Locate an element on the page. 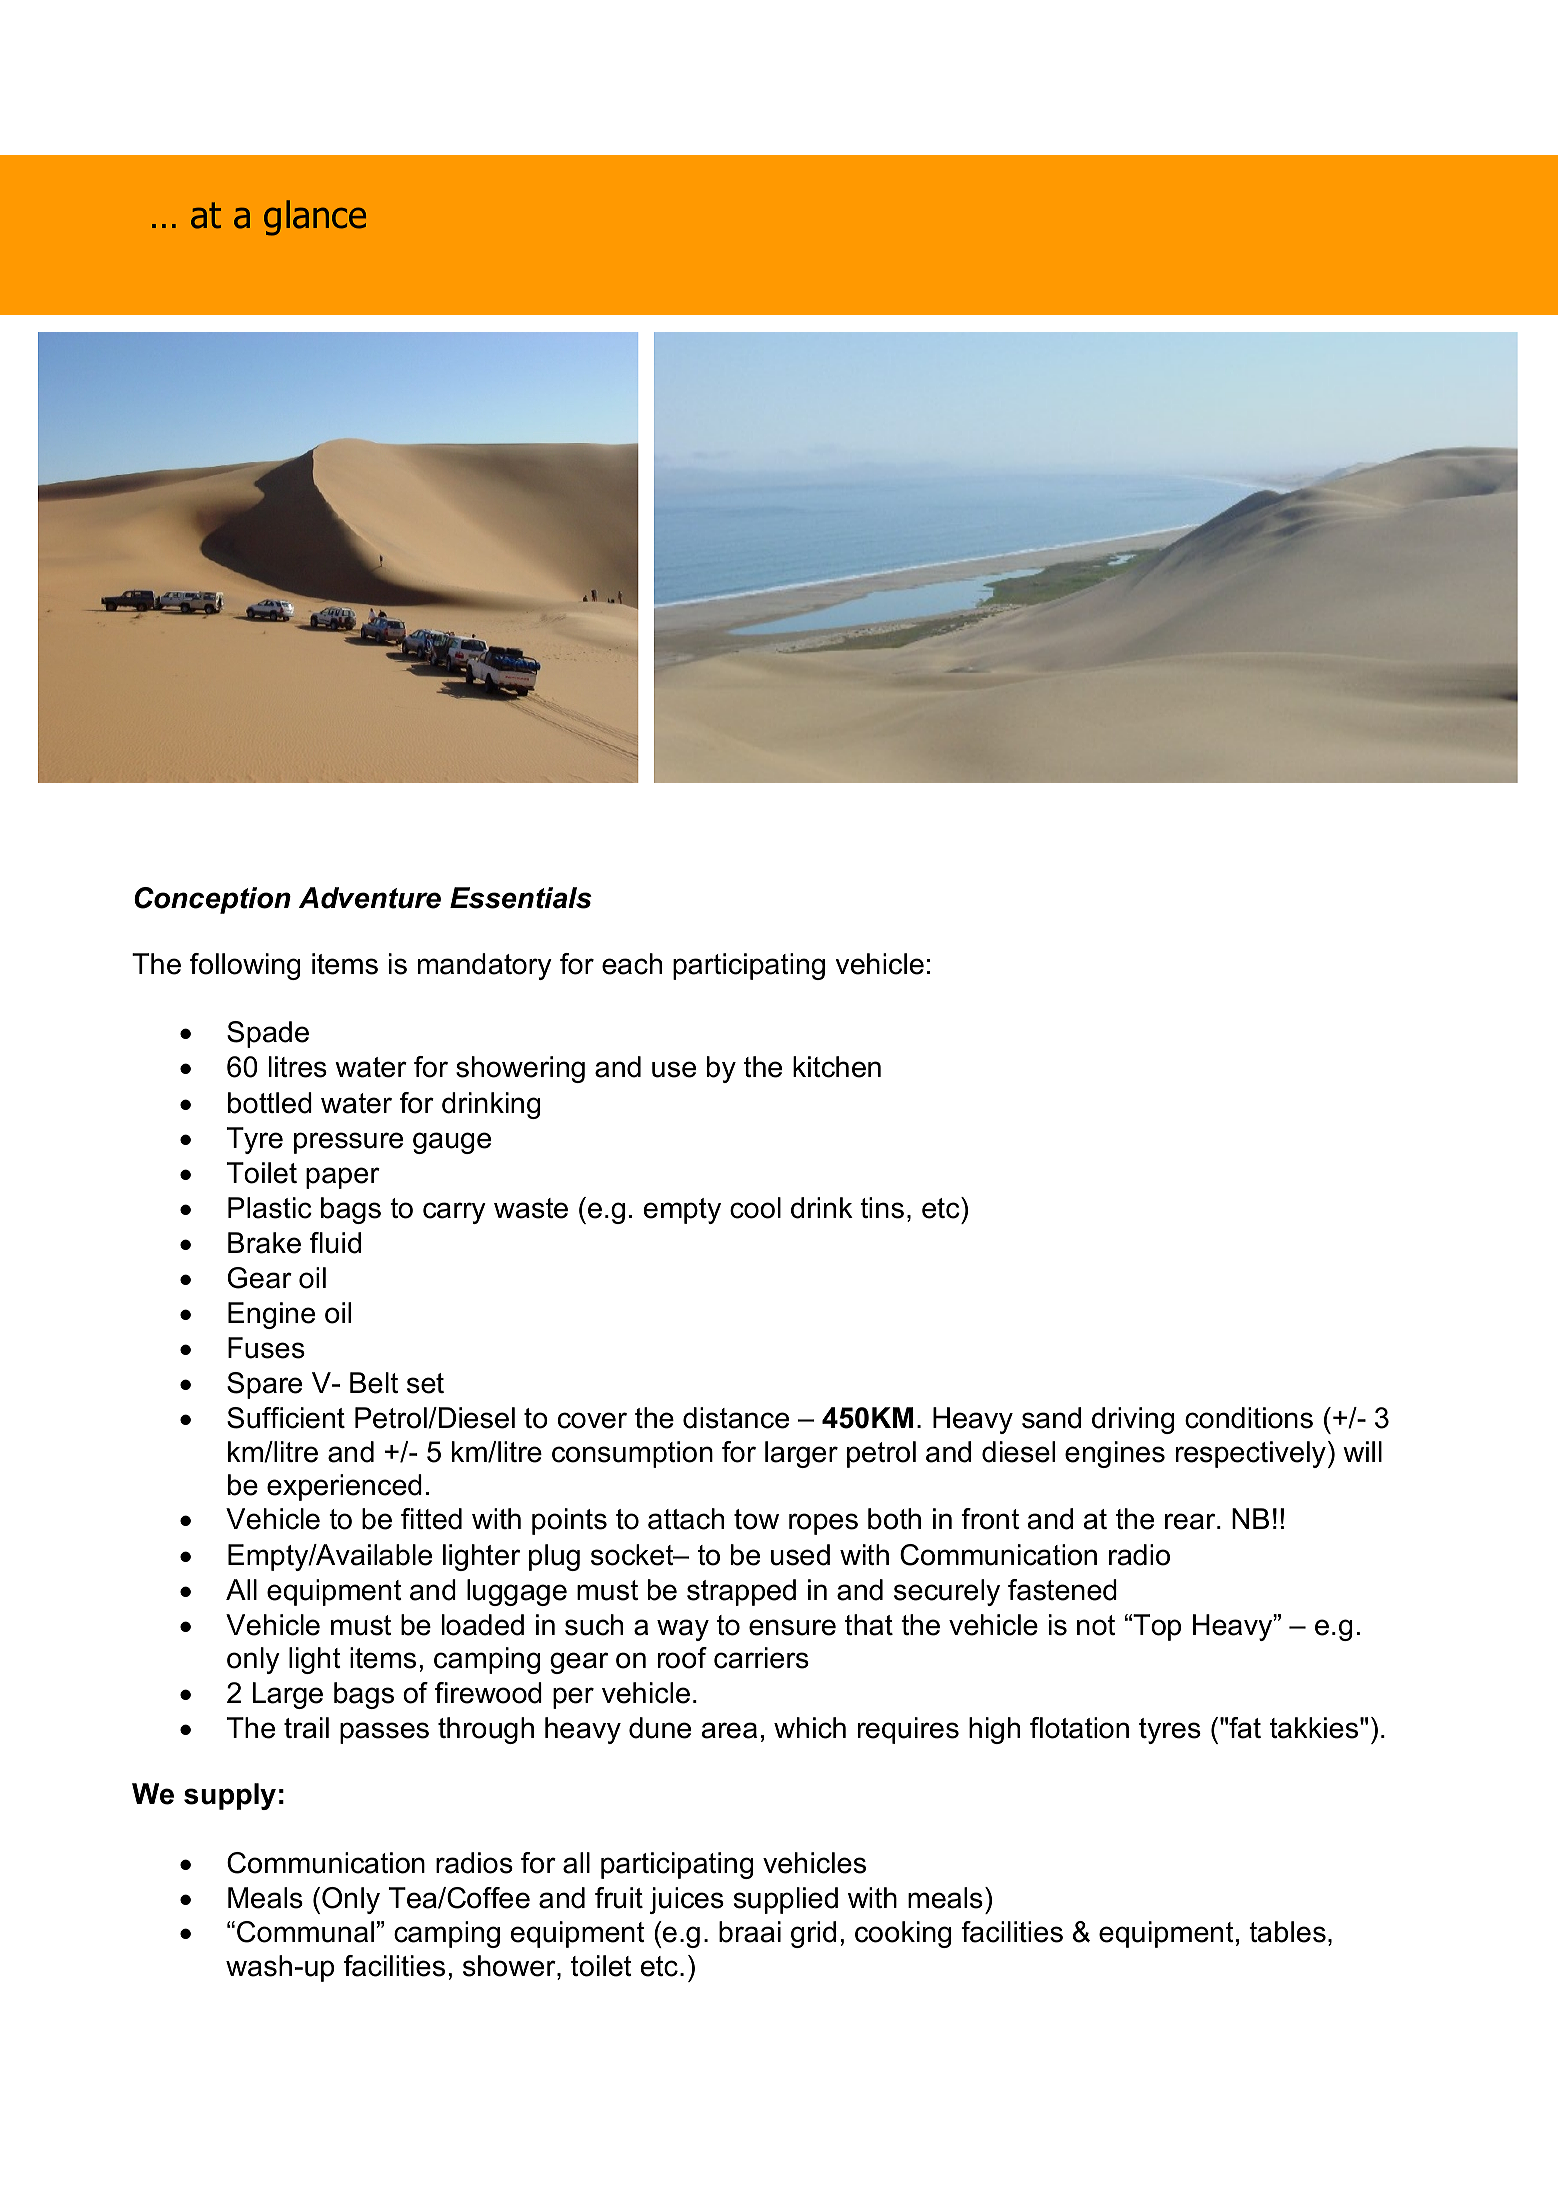 The height and width of the document is (2205, 1558). kitchen is located at coordinates (837, 1067).
